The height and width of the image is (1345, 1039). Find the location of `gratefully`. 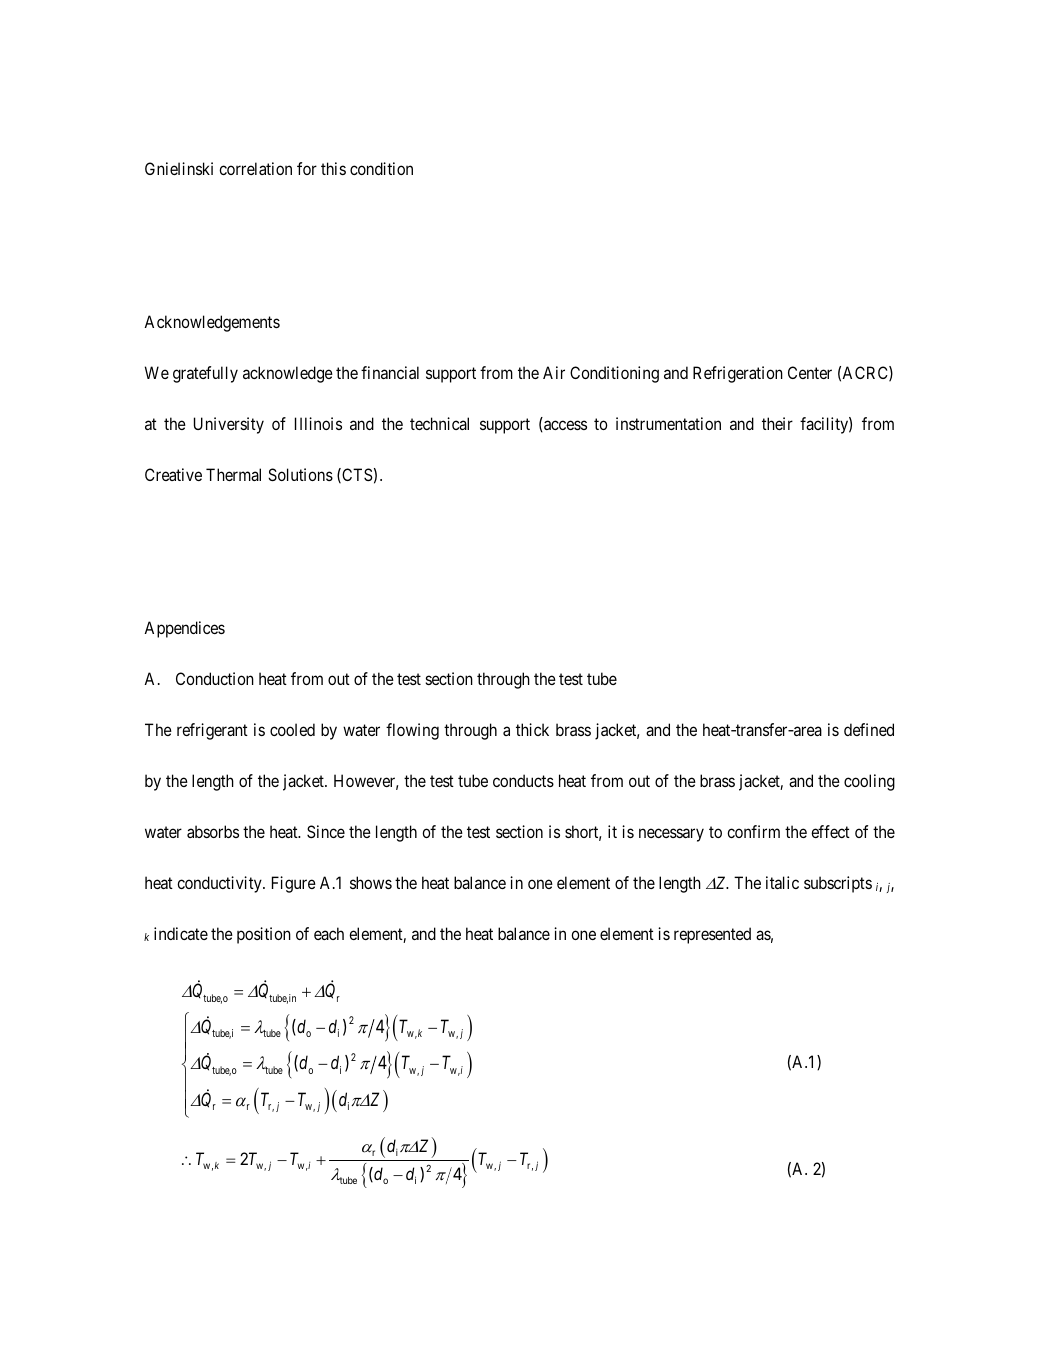

gratefully is located at coordinates (205, 374).
